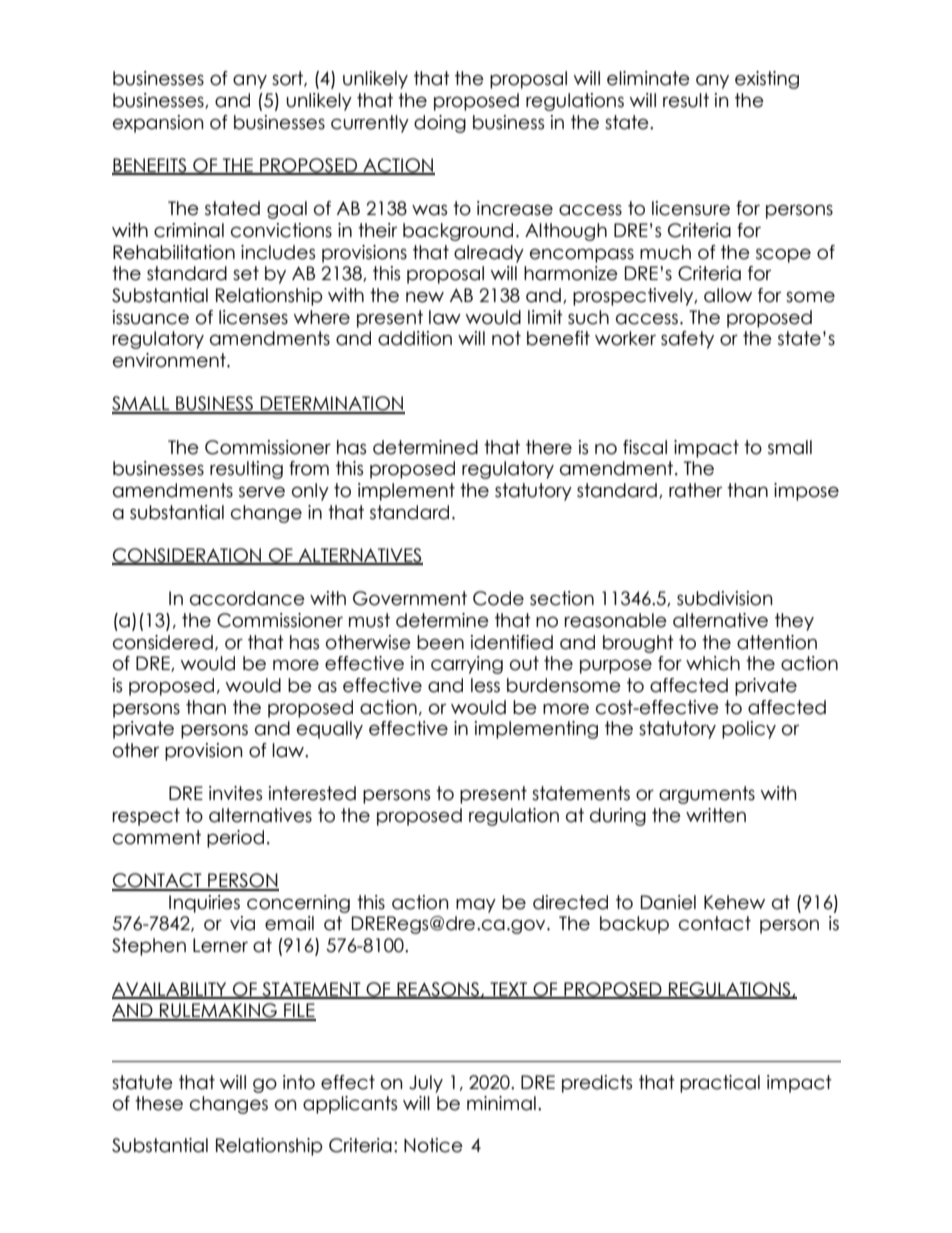  I want to click on doing, so click(440, 124).
